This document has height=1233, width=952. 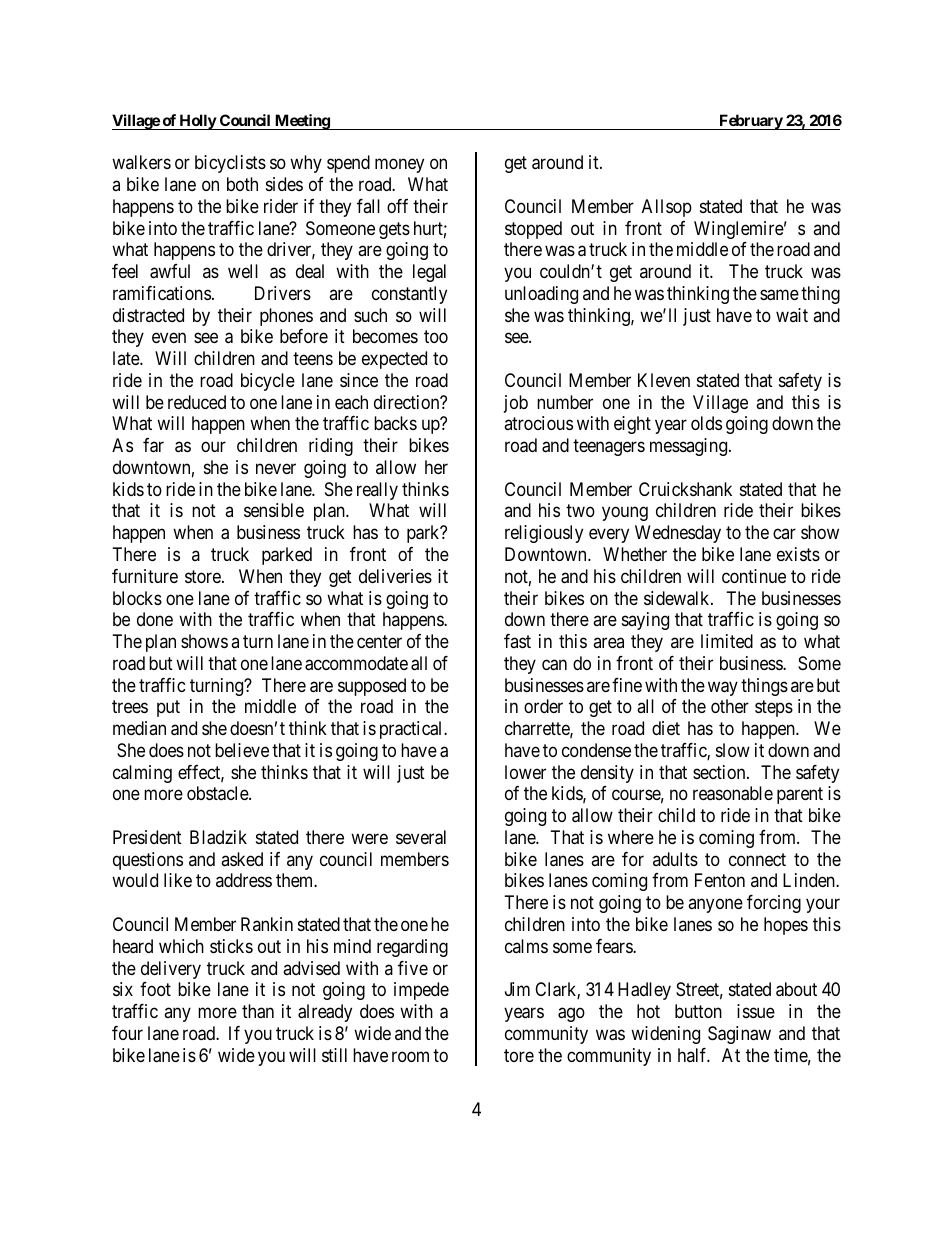 I want to click on than, so click(x=258, y=1011).
